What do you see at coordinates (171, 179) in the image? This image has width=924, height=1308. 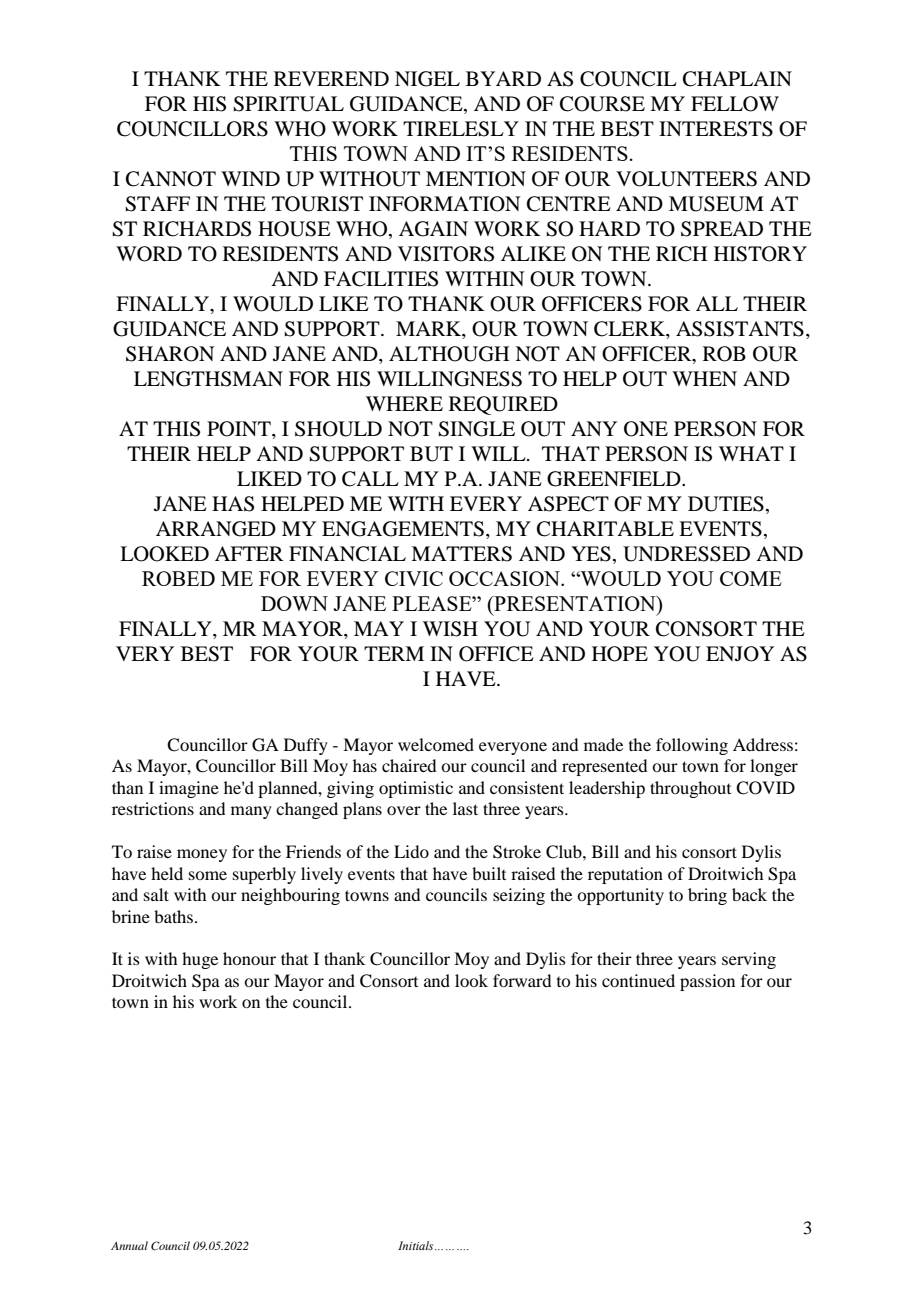 I see `CANNOT` at bounding box center [171, 179].
